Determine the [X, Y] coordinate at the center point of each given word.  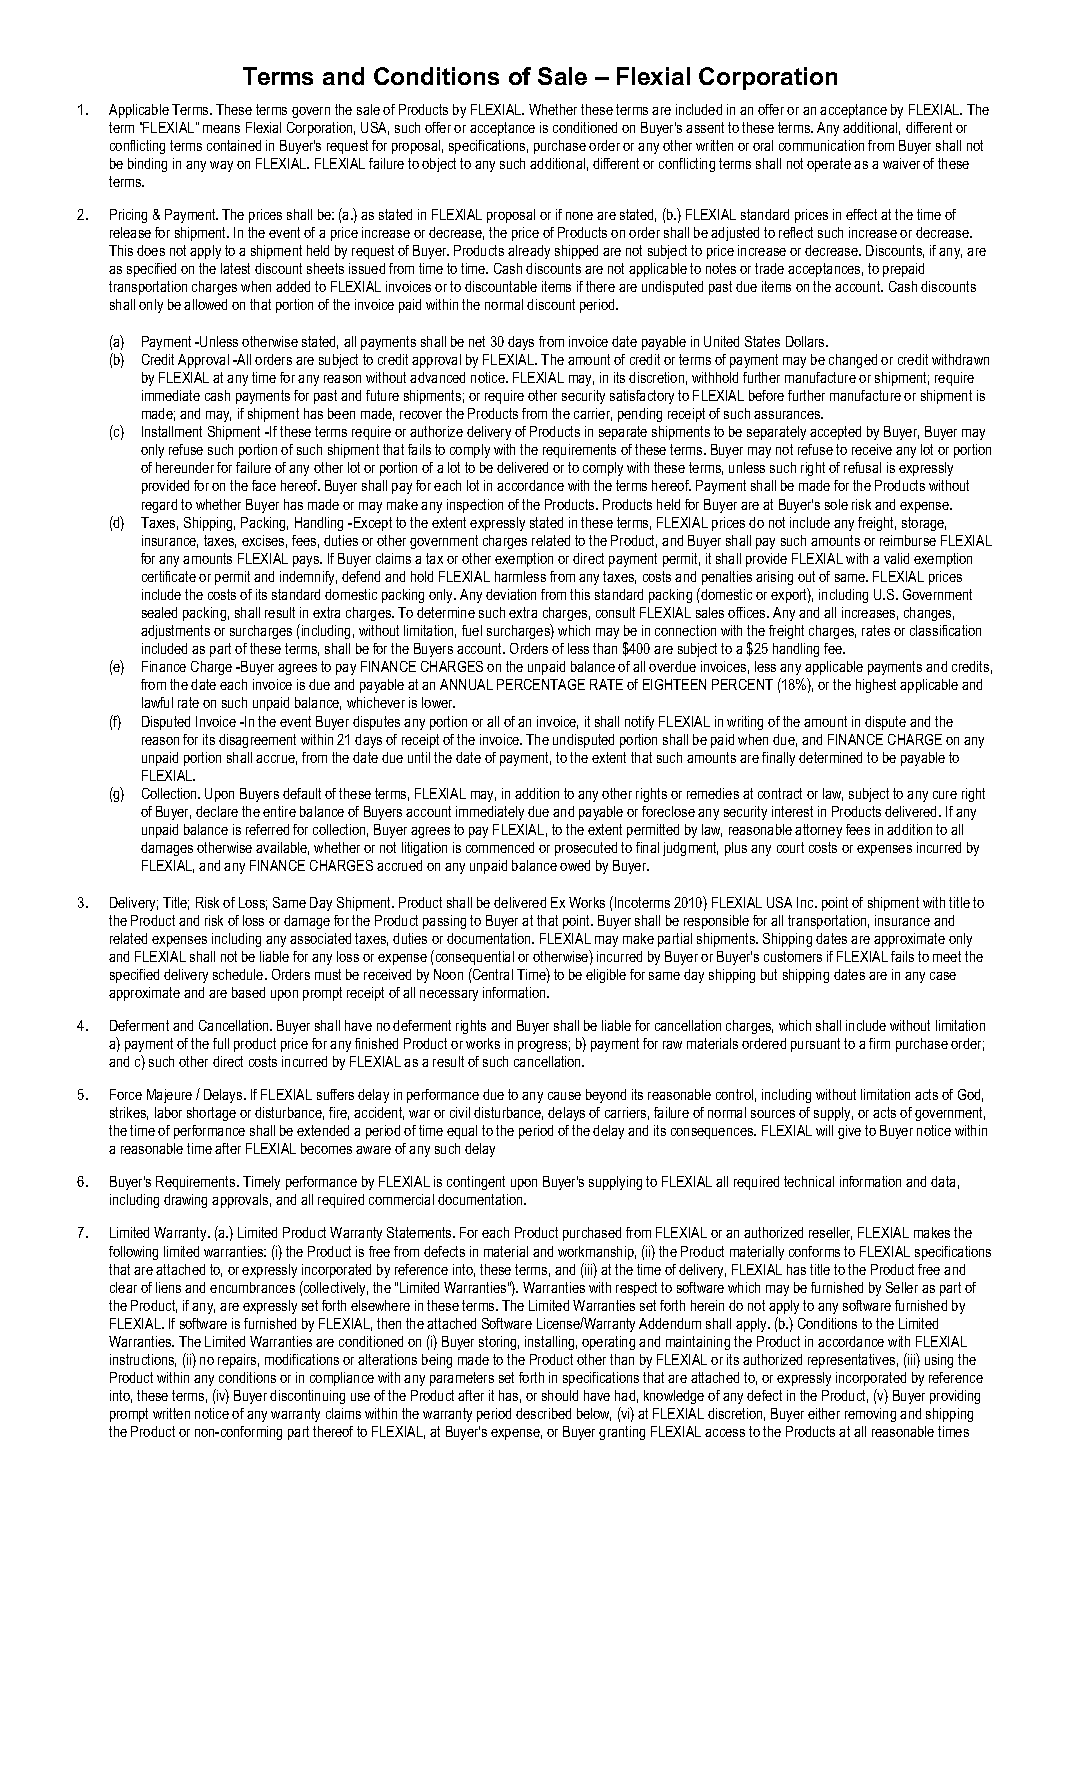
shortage [211, 1114]
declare [217, 811]
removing [870, 1415]
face [264, 485]
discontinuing [307, 1397]
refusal [862, 467]
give [849, 1132]
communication [821, 145]
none [579, 216]
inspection [475, 506]
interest [792, 811]
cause [564, 1096]
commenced [500, 847]
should [560, 1395]
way [221, 166]
